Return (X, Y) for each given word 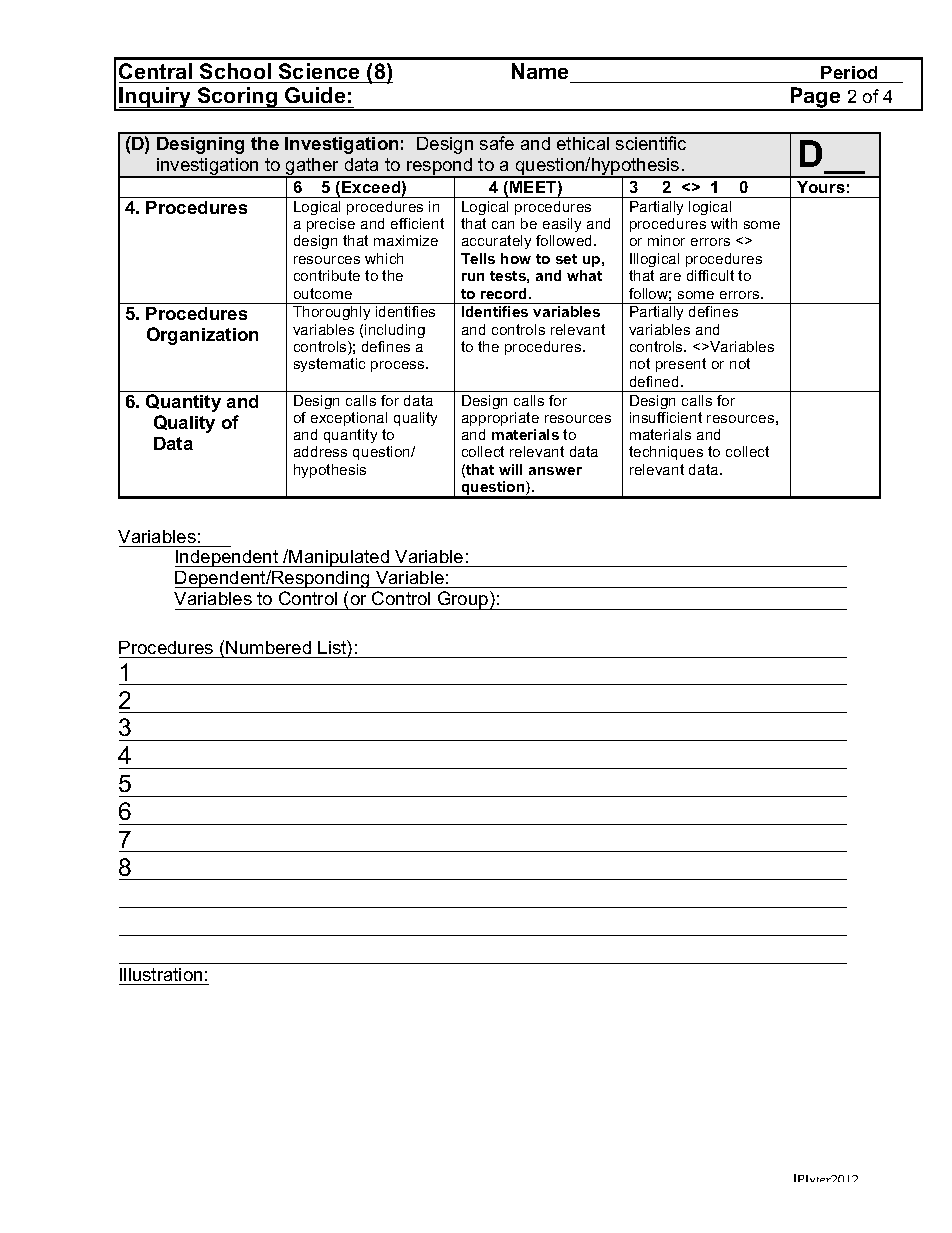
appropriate (500, 419)
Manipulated (340, 558)
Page (815, 99)
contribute (327, 275)
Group (463, 600)
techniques (666, 453)
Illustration (161, 974)
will (510, 469)
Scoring (237, 99)
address (320, 451)
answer (555, 471)
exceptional (349, 419)
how (516, 258)
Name (540, 71)
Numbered (268, 647)
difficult (710, 275)
